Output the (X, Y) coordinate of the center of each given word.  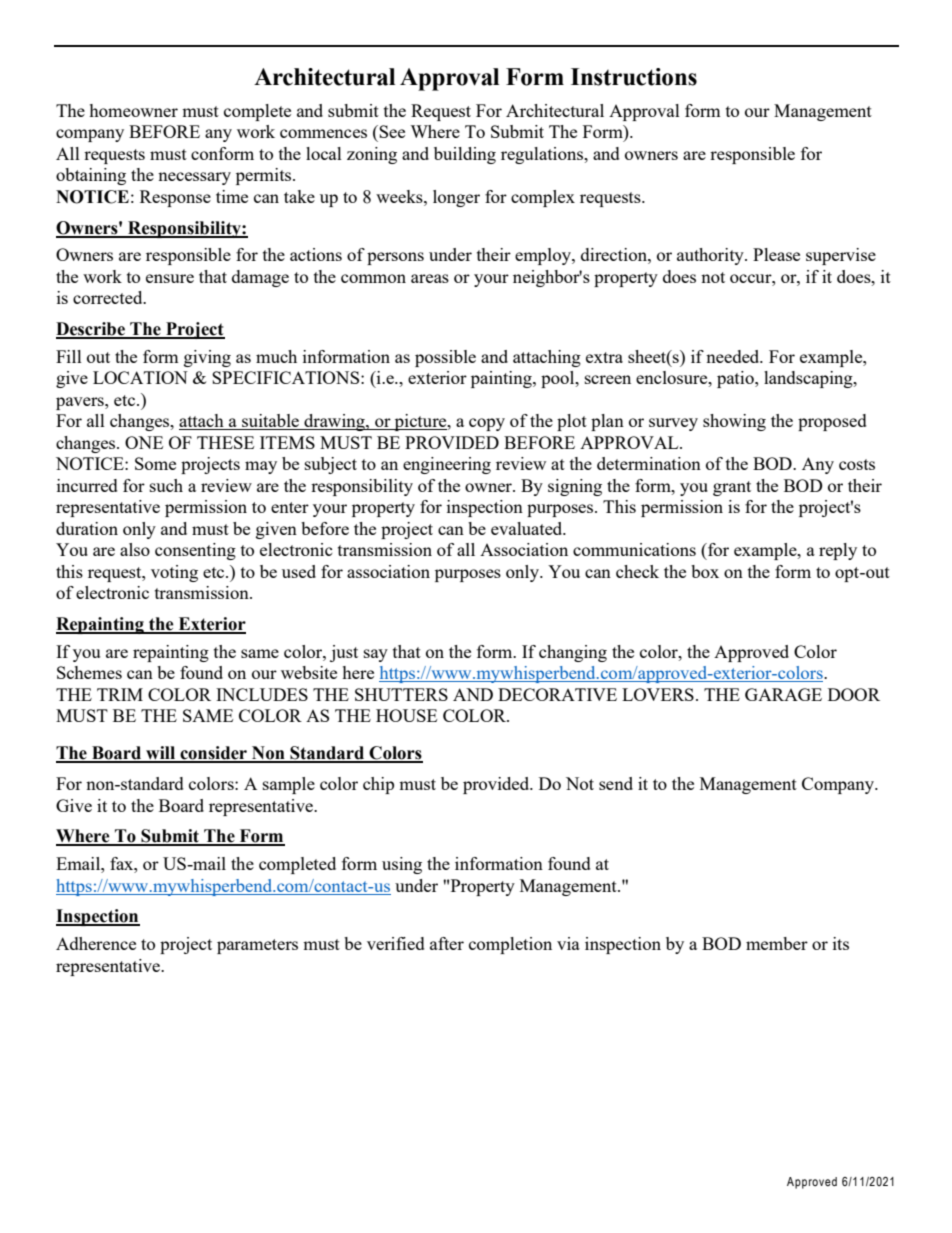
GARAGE (783, 694)
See (391, 131)
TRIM (120, 694)
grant (732, 488)
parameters (257, 946)
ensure (170, 278)
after (447, 943)
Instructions (634, 77)
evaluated (528, 528)
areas (430, 278)
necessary (194, 178)
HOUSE (406, 715)
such (166, 485)
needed (734, 356)
